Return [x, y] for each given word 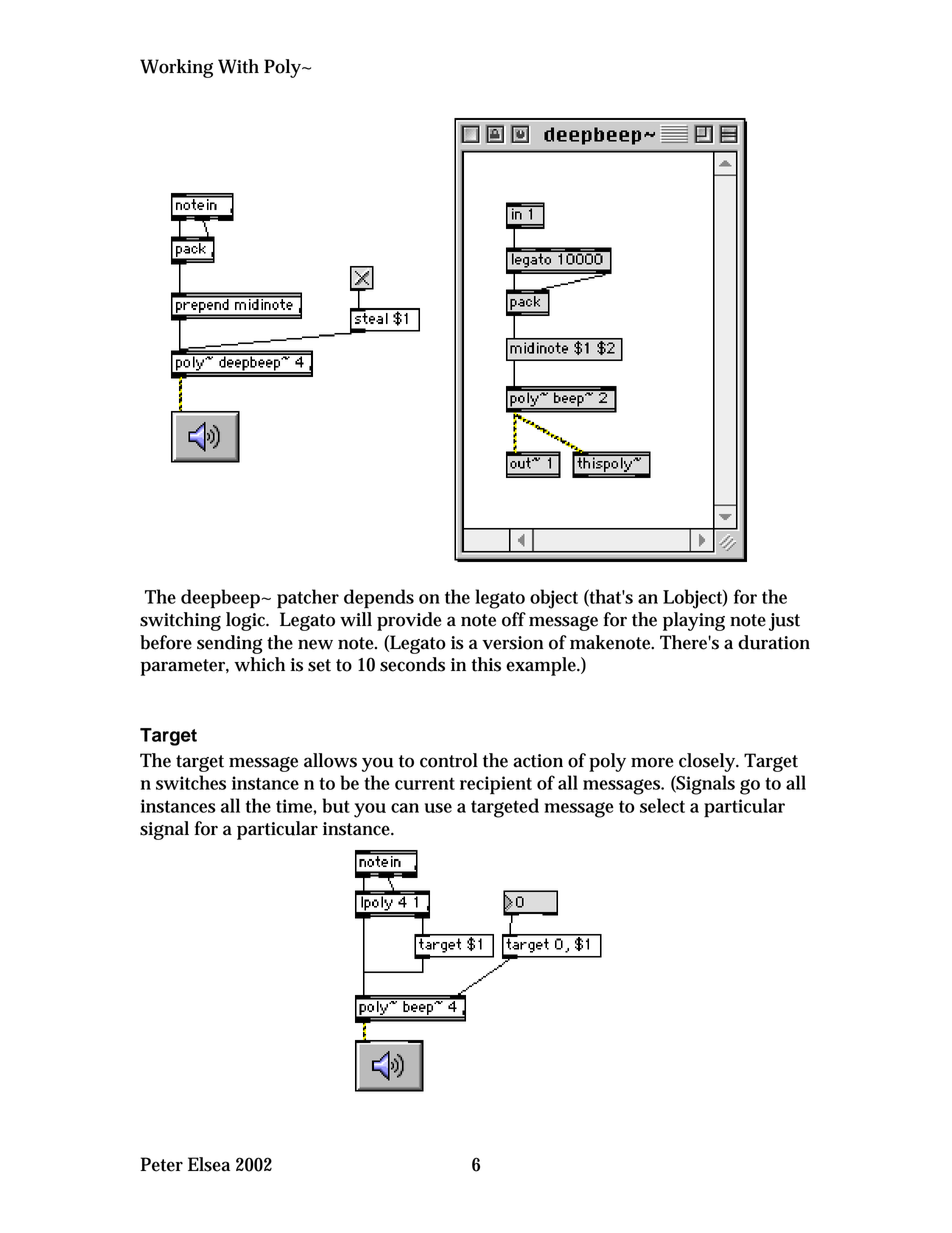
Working [176, 68]
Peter [161, 1164]
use [438, 808]
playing [694, 621]
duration [774, 642]
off [514, 619]
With [238, 66]
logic [247, 621]
